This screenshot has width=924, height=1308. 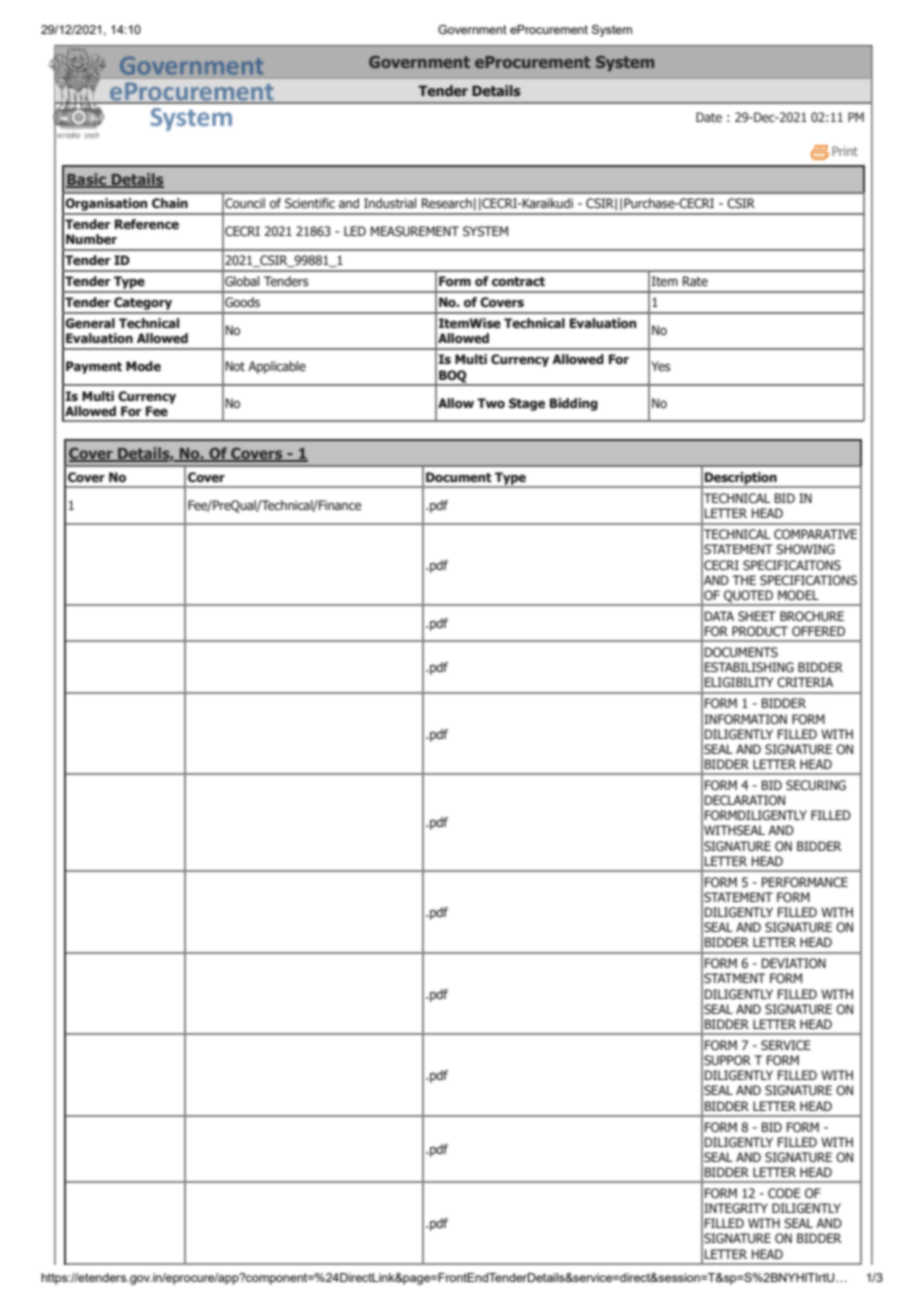 I want to click on DATA, so click(x=719, y=616).
